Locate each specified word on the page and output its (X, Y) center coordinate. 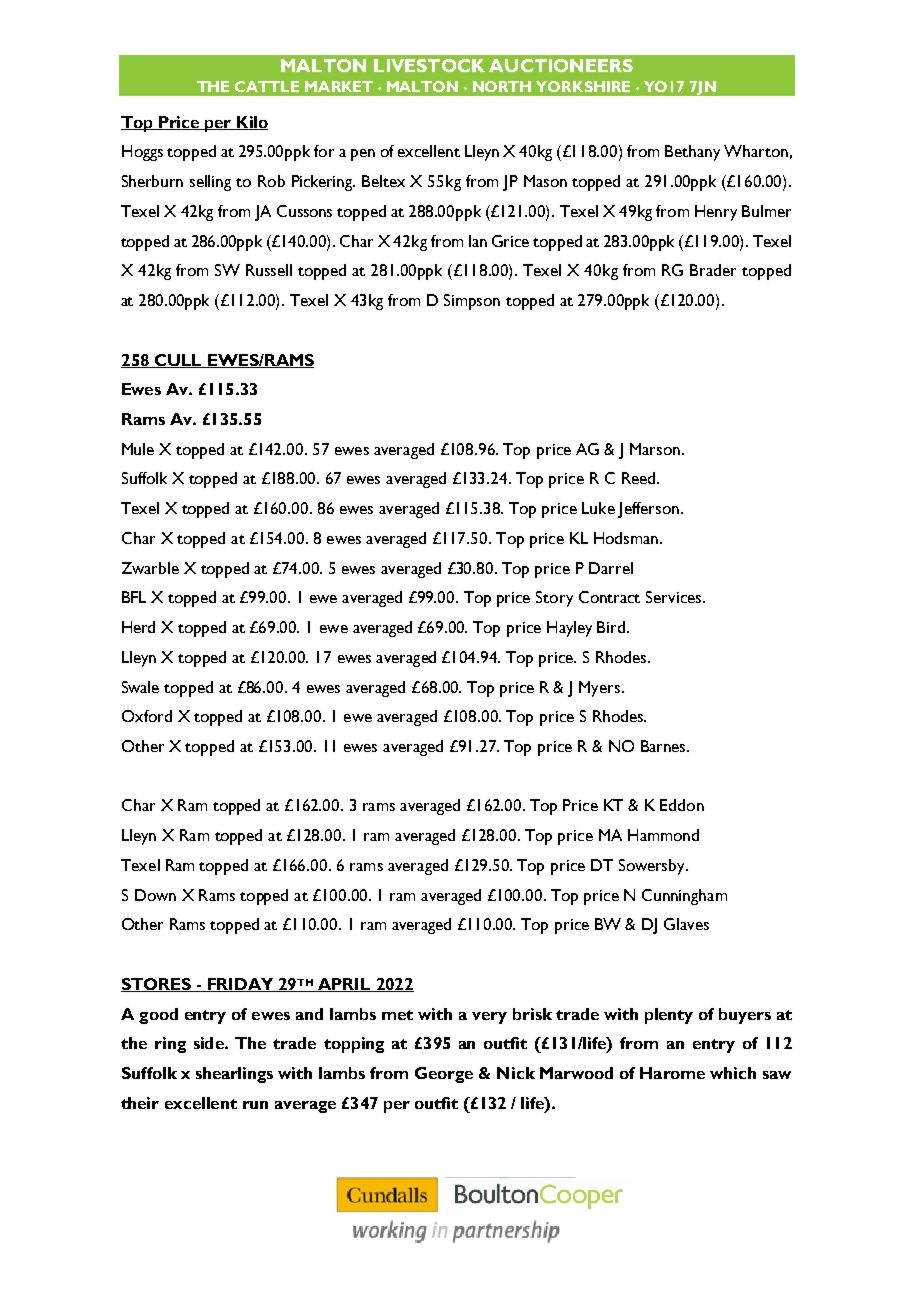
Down (155, 895)
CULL (179, 361)
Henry (716, 213)
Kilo (251, 123)
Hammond (663, 835)
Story (554, 599)
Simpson (472, 302)
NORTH (502, 86)
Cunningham (684, 897)
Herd (138, 627)
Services (675, 597)
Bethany (692, 153)
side (210, 1043)
